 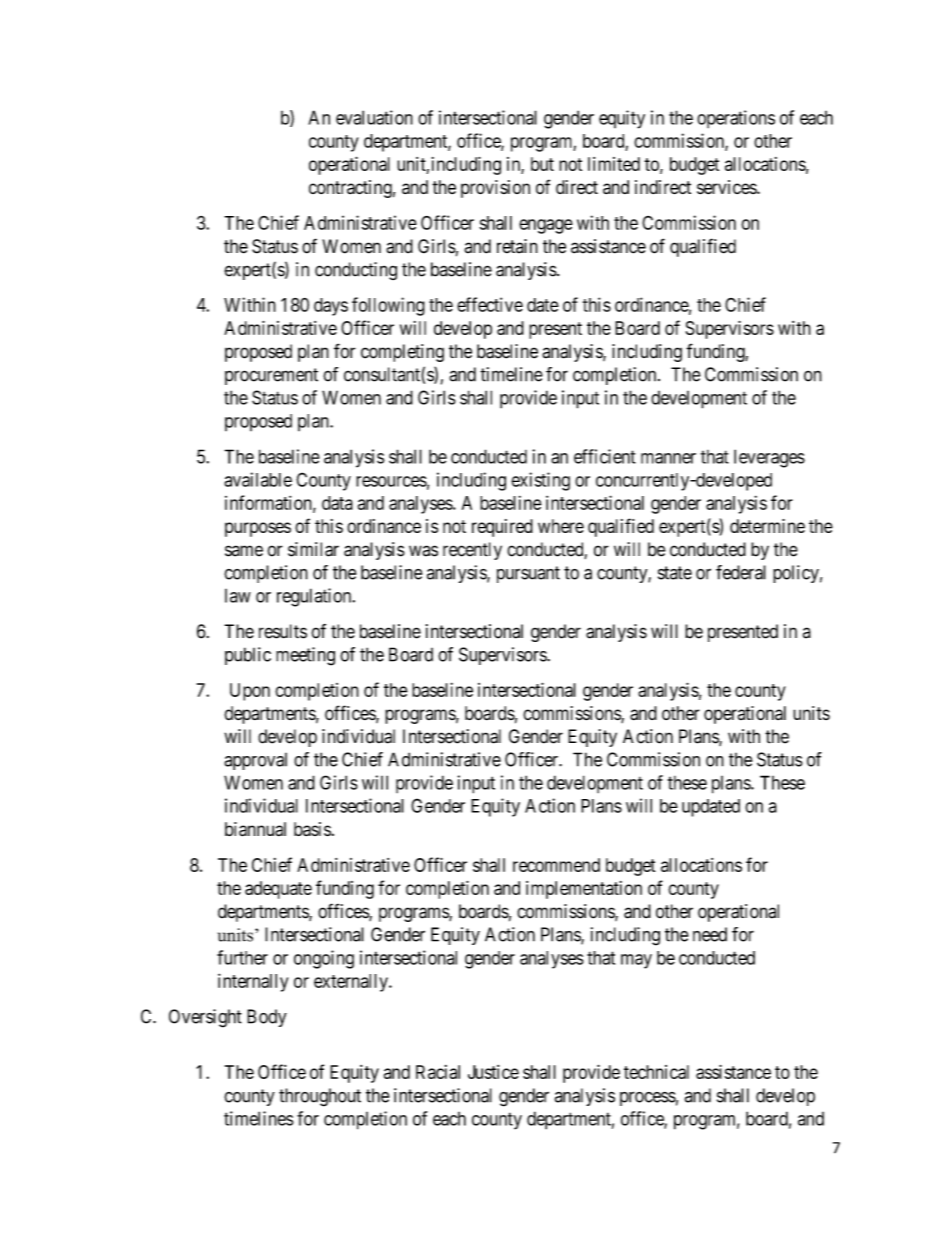 I want to click on provision, so click(x=495, y=189).
